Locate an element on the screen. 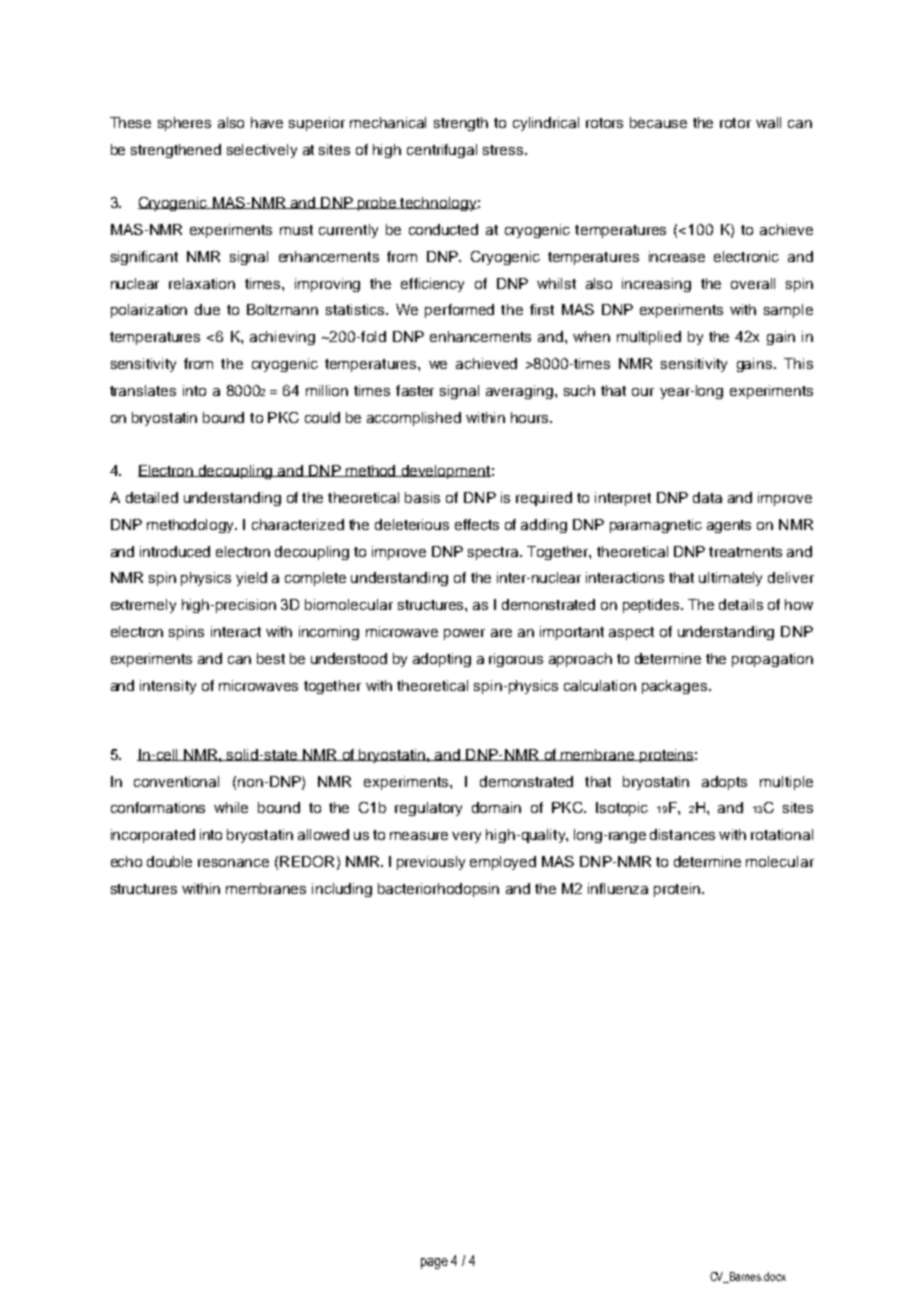  bacteriorhodopsin is located at coordinates (438, 890).
